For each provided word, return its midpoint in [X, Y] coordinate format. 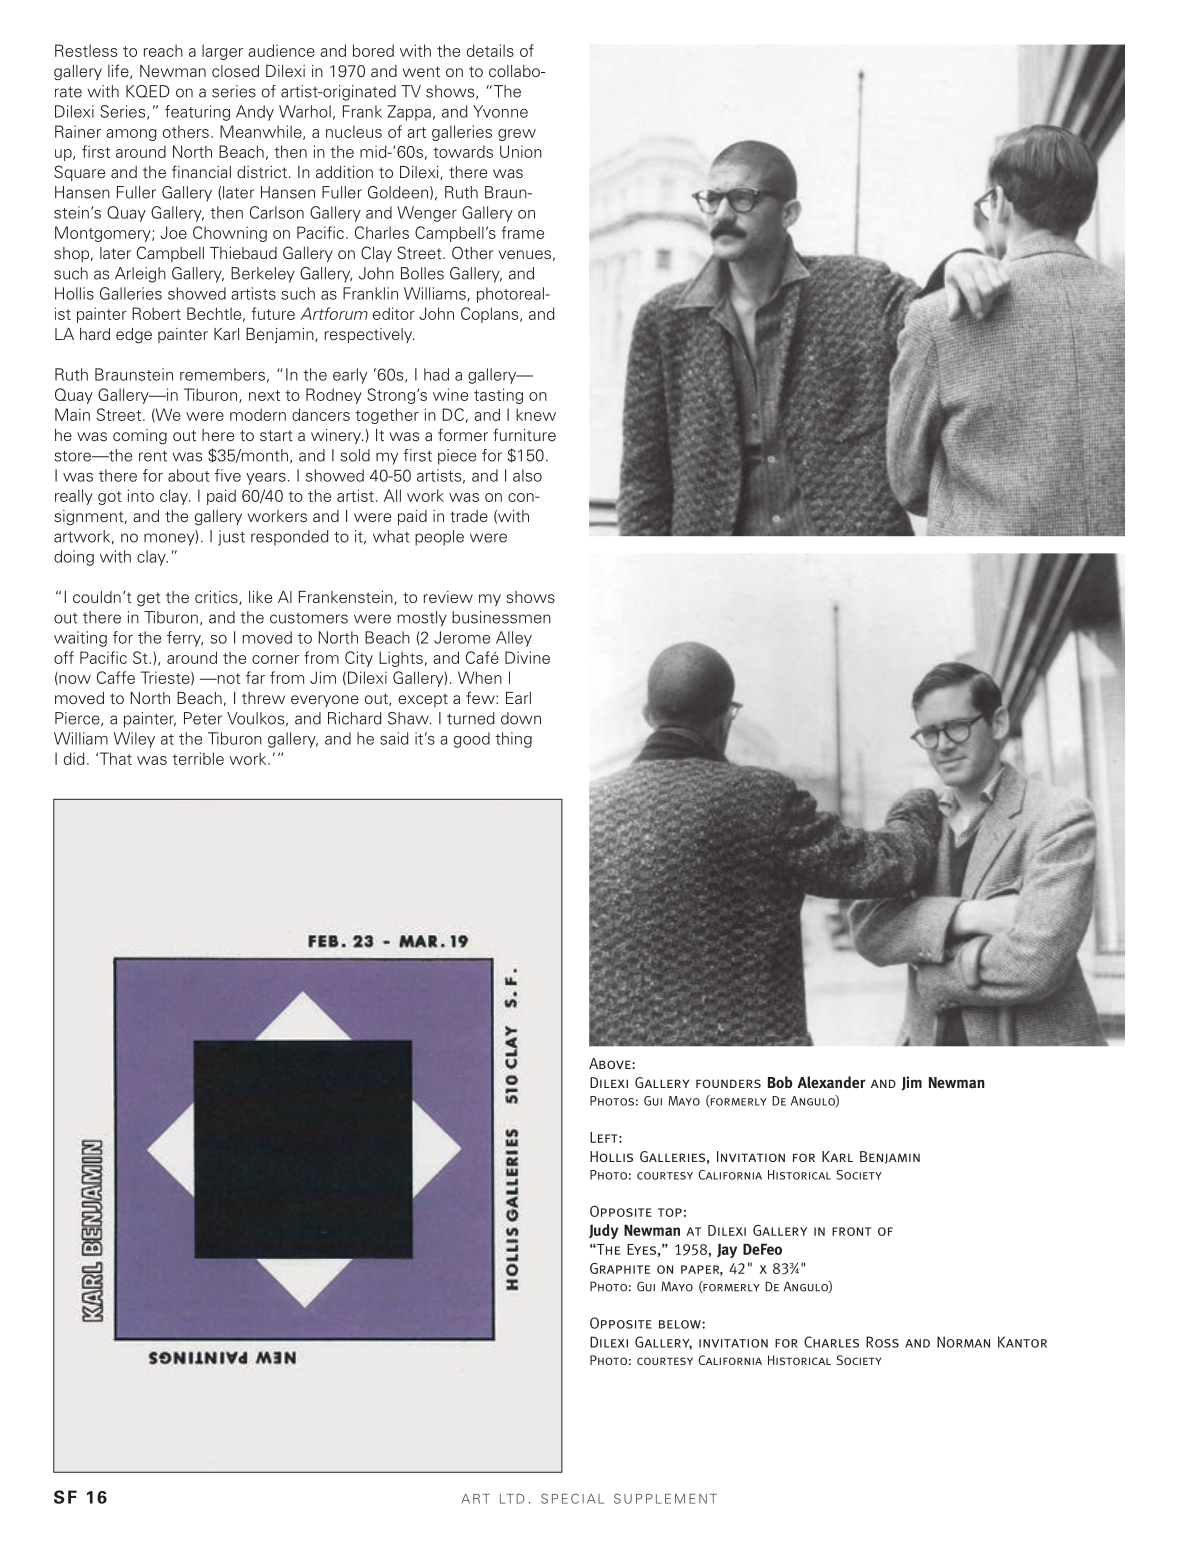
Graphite [620, 1268]
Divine [527, 657]
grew [517, 135]
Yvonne [500, 111]
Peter [203, 718]
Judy [604, 1231]
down [521, 718]
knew [536, 414]
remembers [222, 374]
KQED [148, 91]
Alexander [831, 1082]
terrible [198, 758]
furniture [524, 434]
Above [611, 1063]
